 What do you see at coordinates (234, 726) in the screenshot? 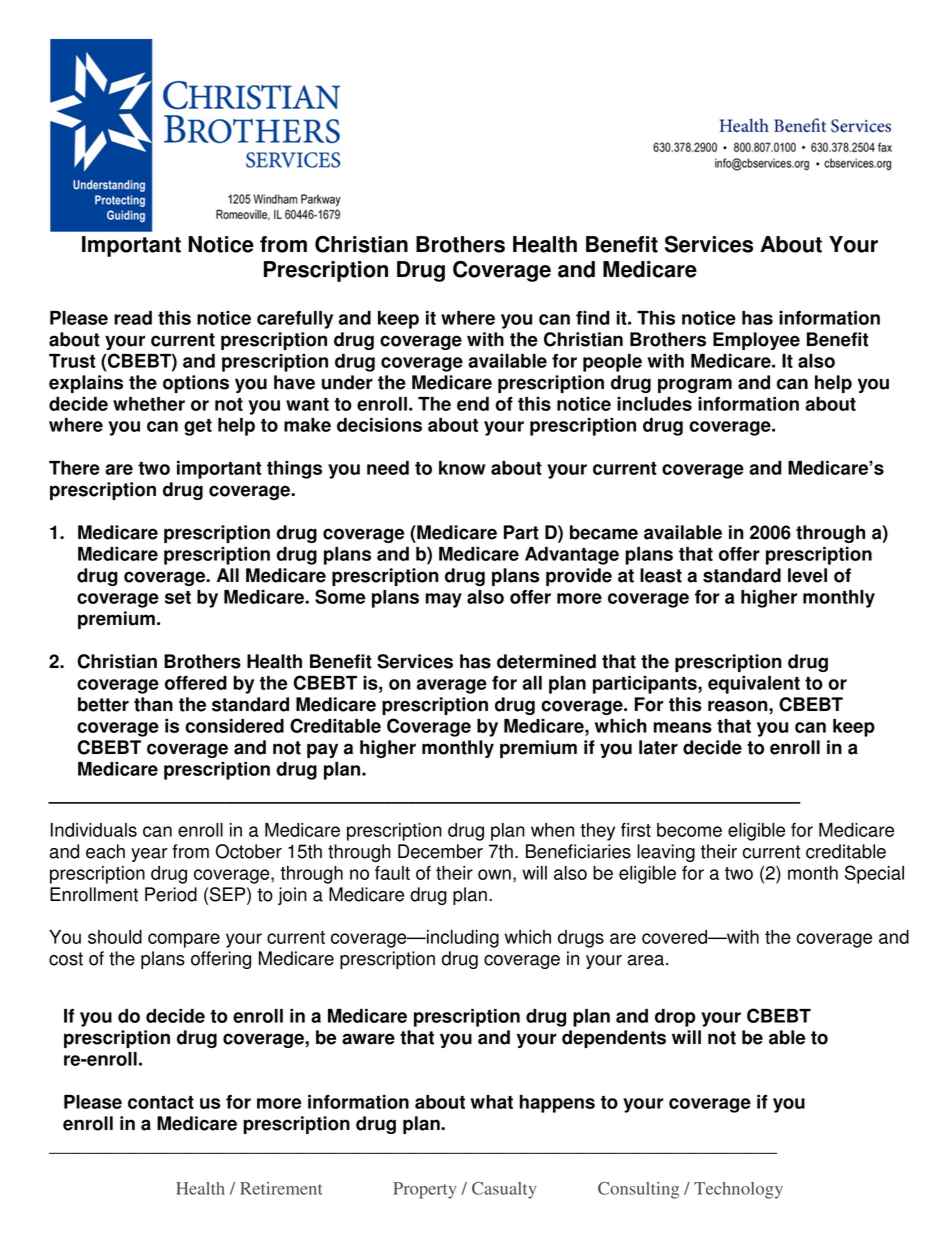
I see `considered` at bounding box center [234, 726].
